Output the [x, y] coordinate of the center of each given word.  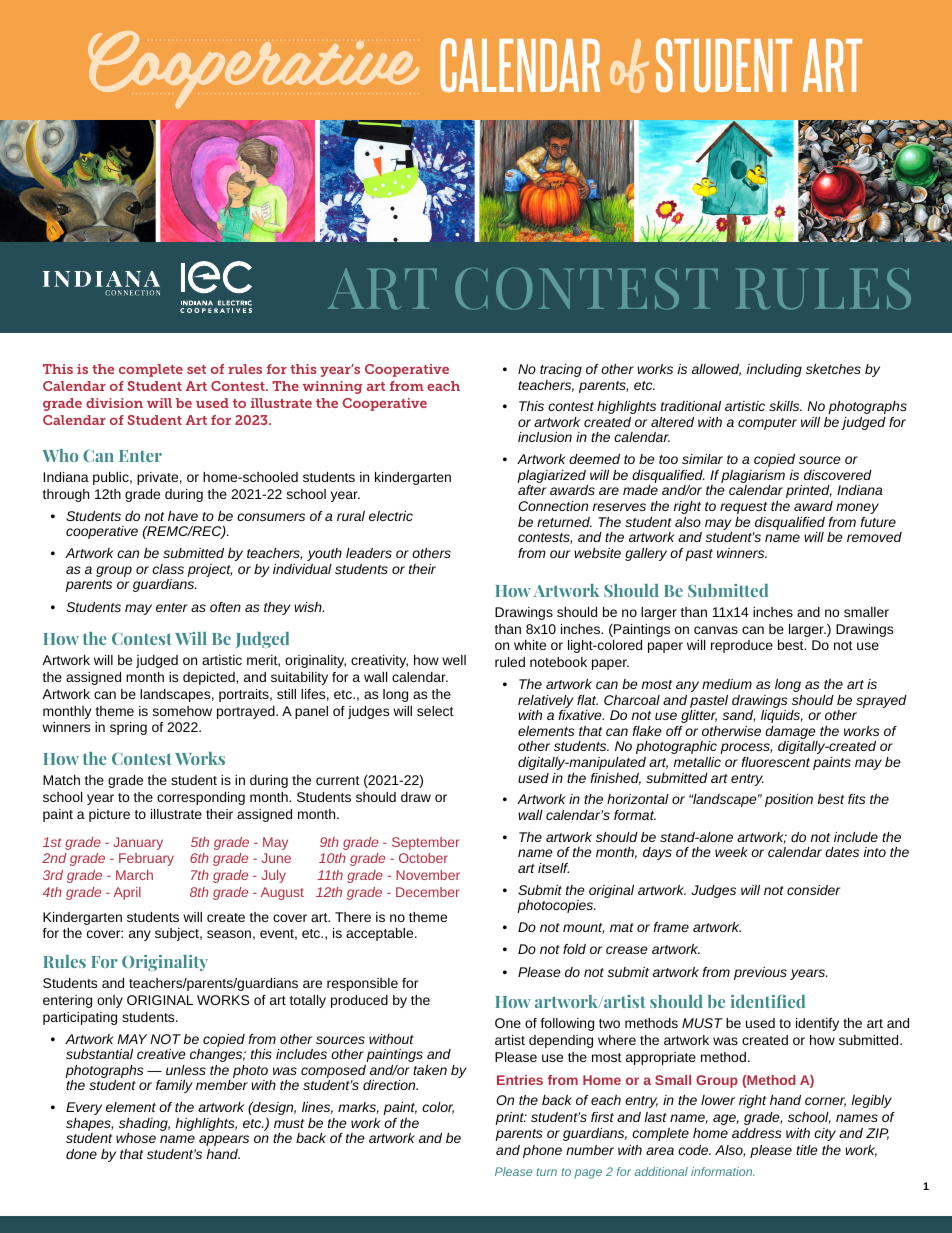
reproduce [742, 646]
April [127, 893]
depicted [210, 678]
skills [785, 406]
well [454, 660]
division [114, 403]
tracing [561, 370]
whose [136, 1138]
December [427, 892]
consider [813, 890]
